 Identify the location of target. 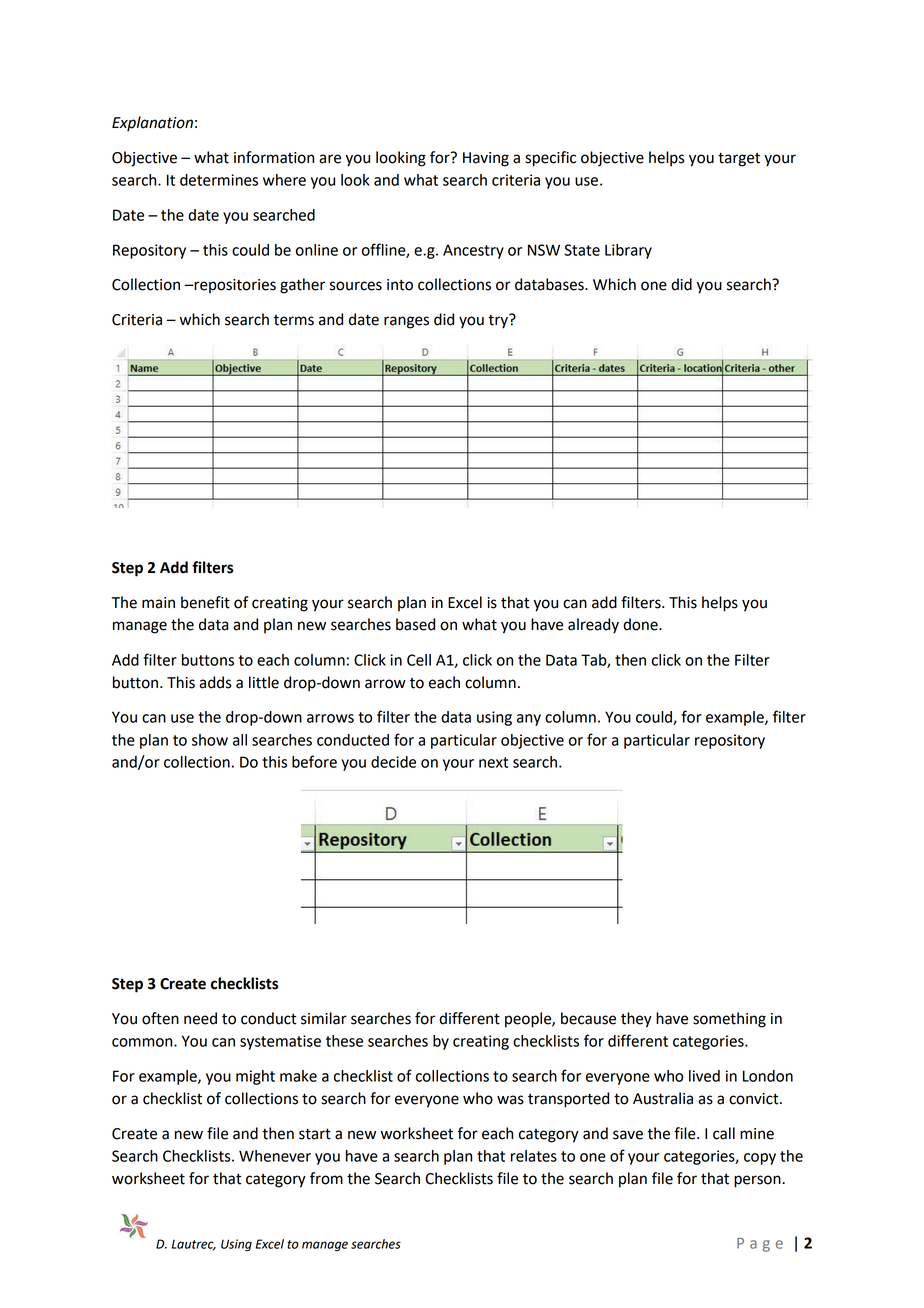
(739, 159).
